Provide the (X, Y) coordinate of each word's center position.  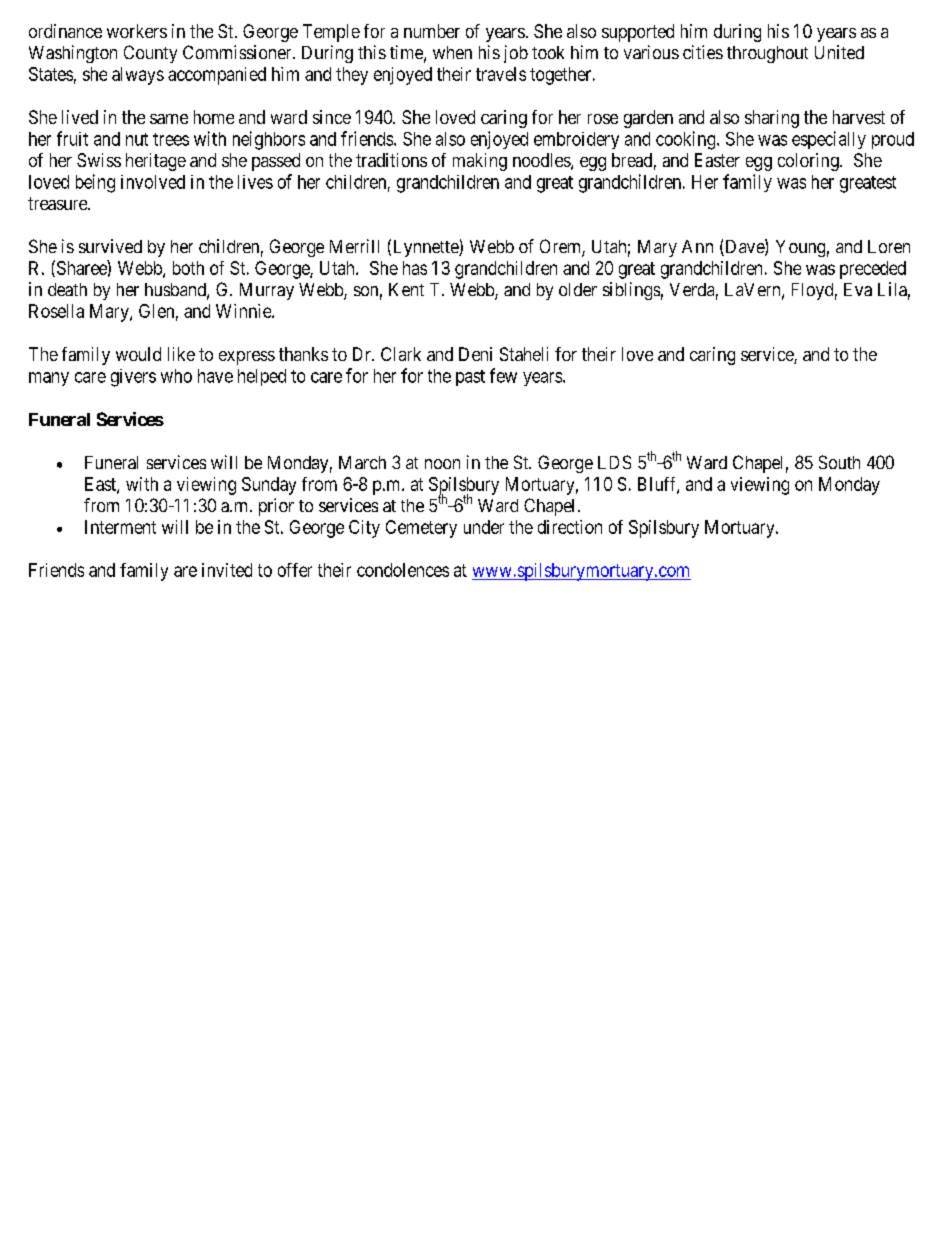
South (839, 462)
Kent (406, 289)
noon (442, 464)
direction (570, 527)
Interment (120, 527)
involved (153, 182)
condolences (403, 570)
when (452, 52)
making (480, 162)
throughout (767, 54)
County (150, 54)
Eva (858, 289)
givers (133, 378)
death (67, 289)
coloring (809, 162)
